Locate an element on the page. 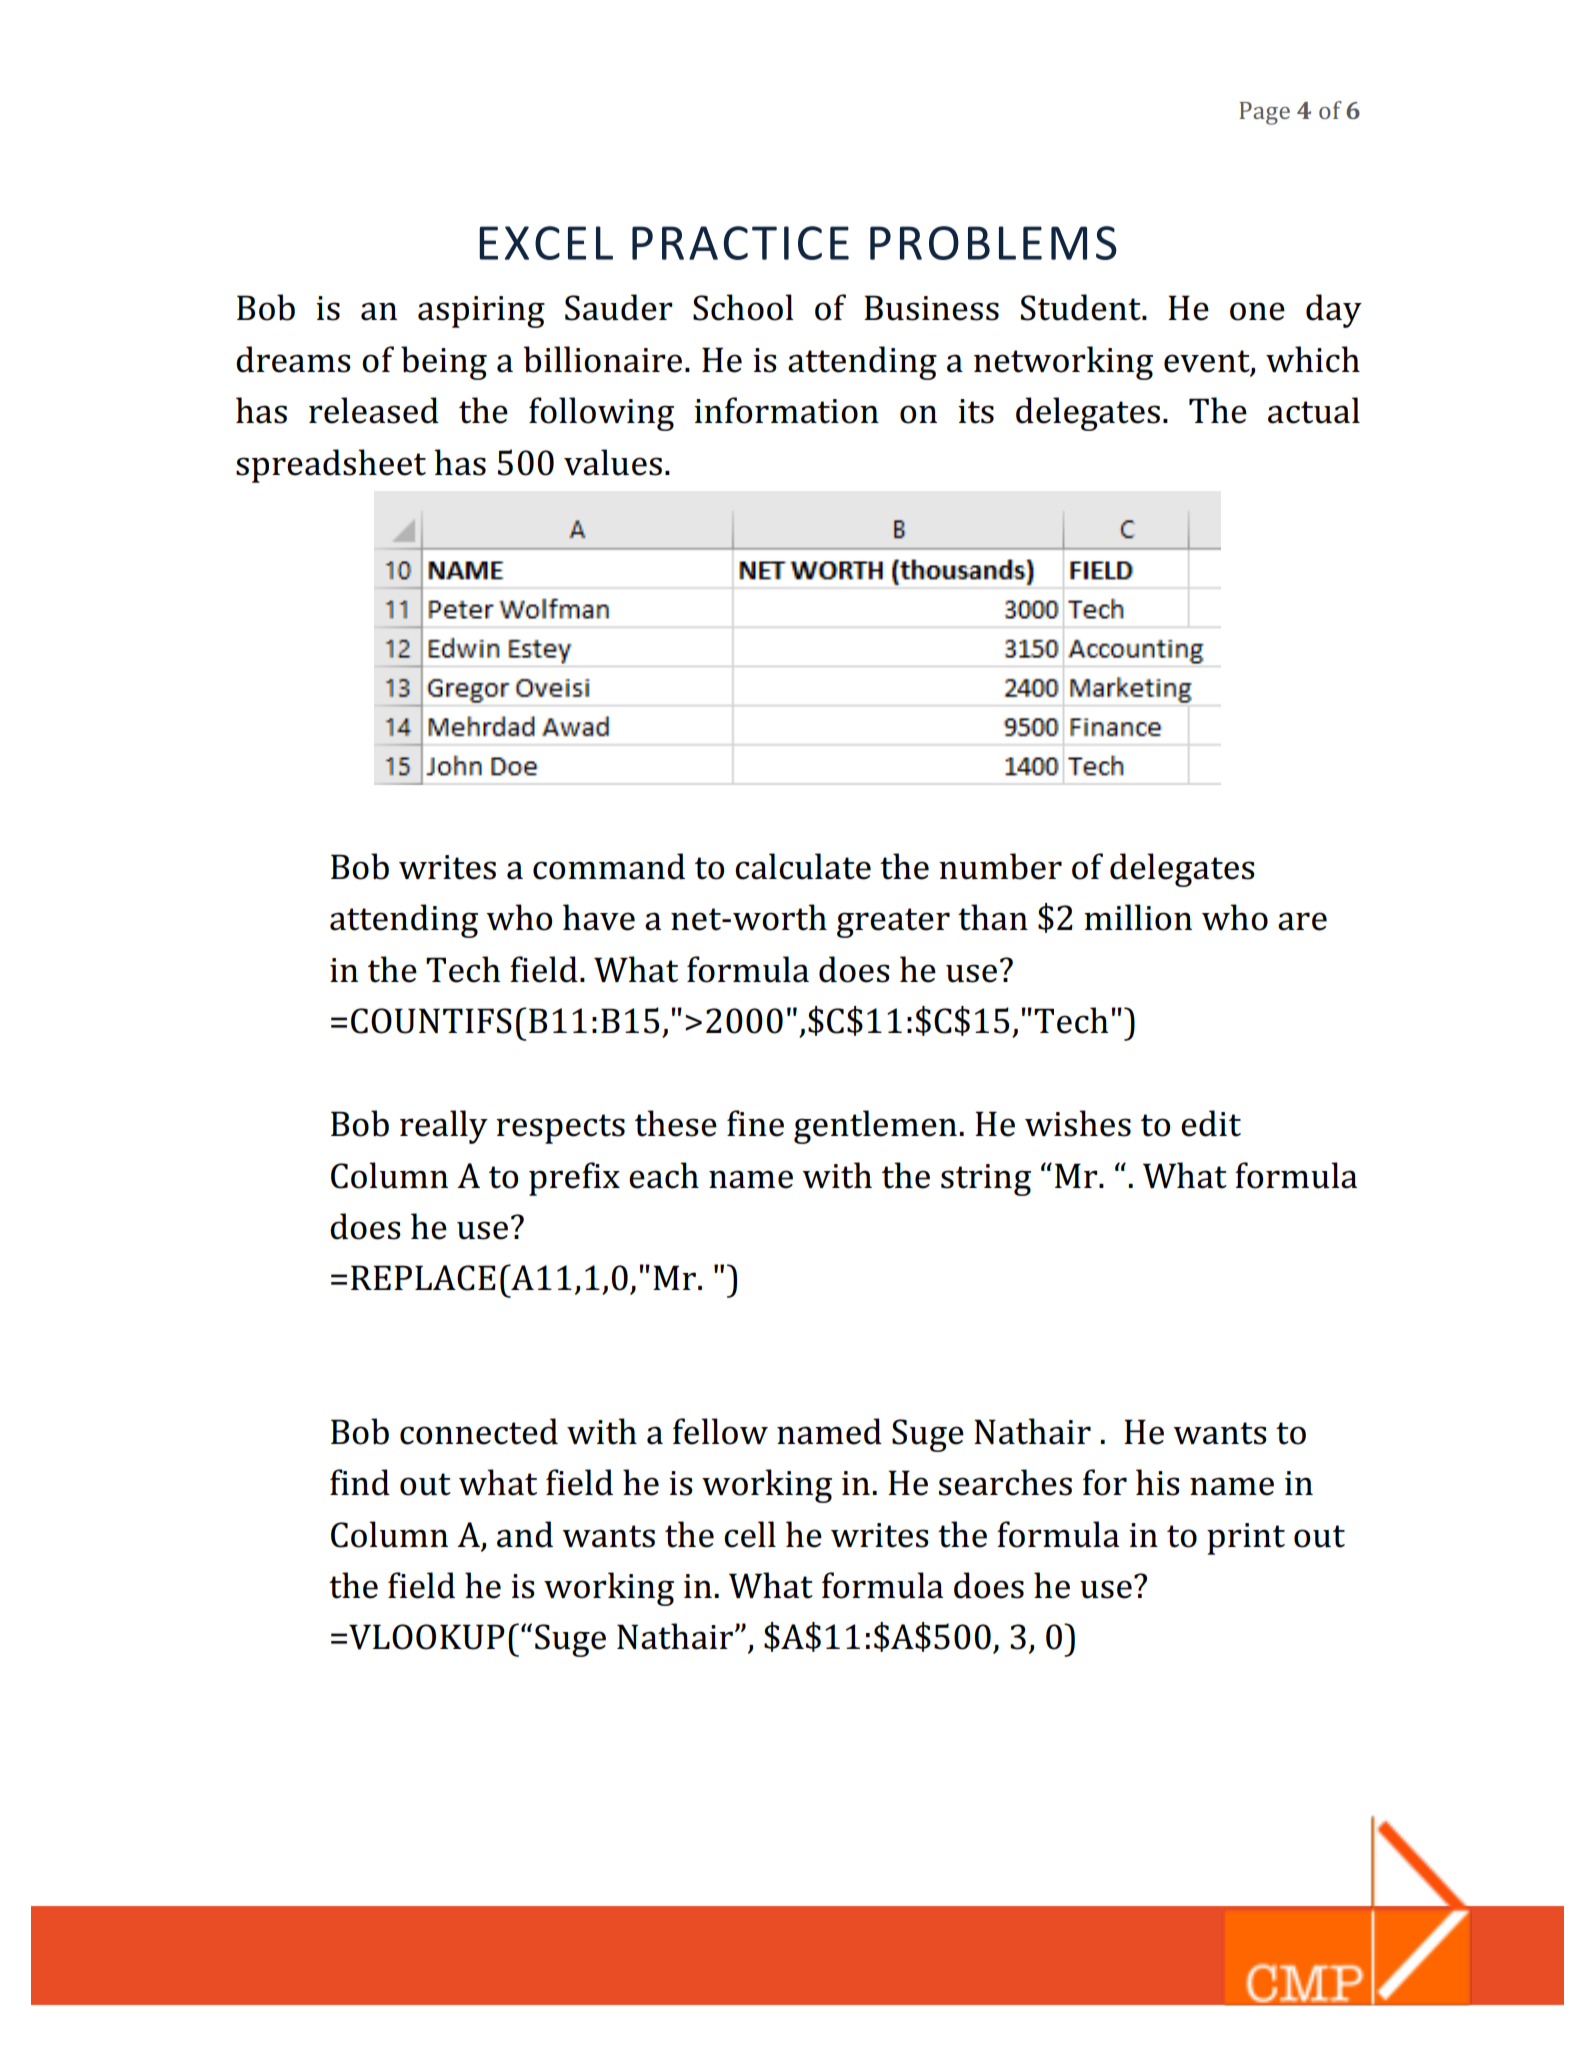 The image size is (1595, 2065). cell is located at coordinates (750, 1534).
